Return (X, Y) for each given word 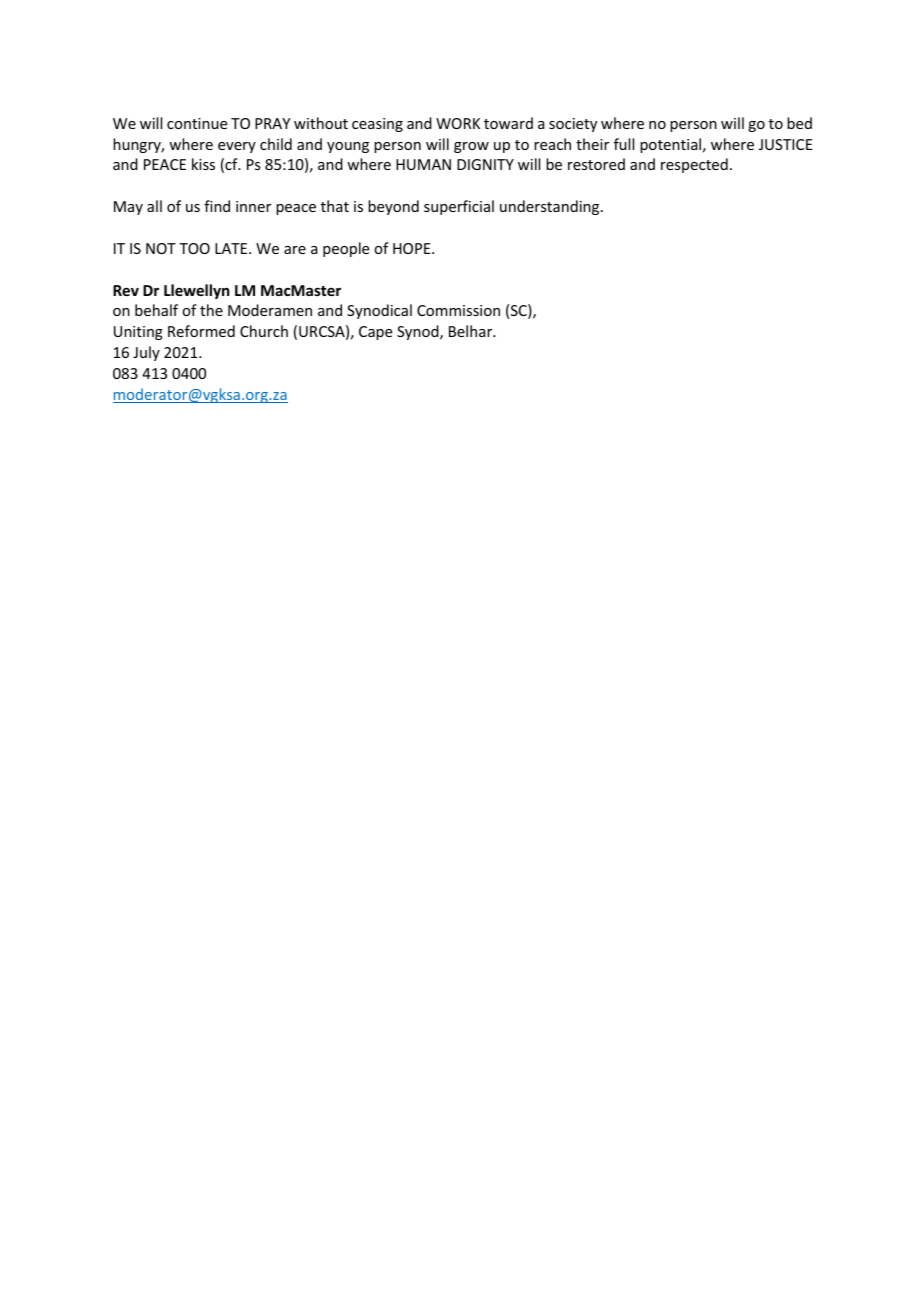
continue (197, 123)
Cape (375, 333)
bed (799, 123)
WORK (458, 123)
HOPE (413, 248)
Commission (458, 310)
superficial (459, 207)
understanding (551, 207)
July (146, 353)
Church (264, 331)
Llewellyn (196, 291)
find (217, 206)
